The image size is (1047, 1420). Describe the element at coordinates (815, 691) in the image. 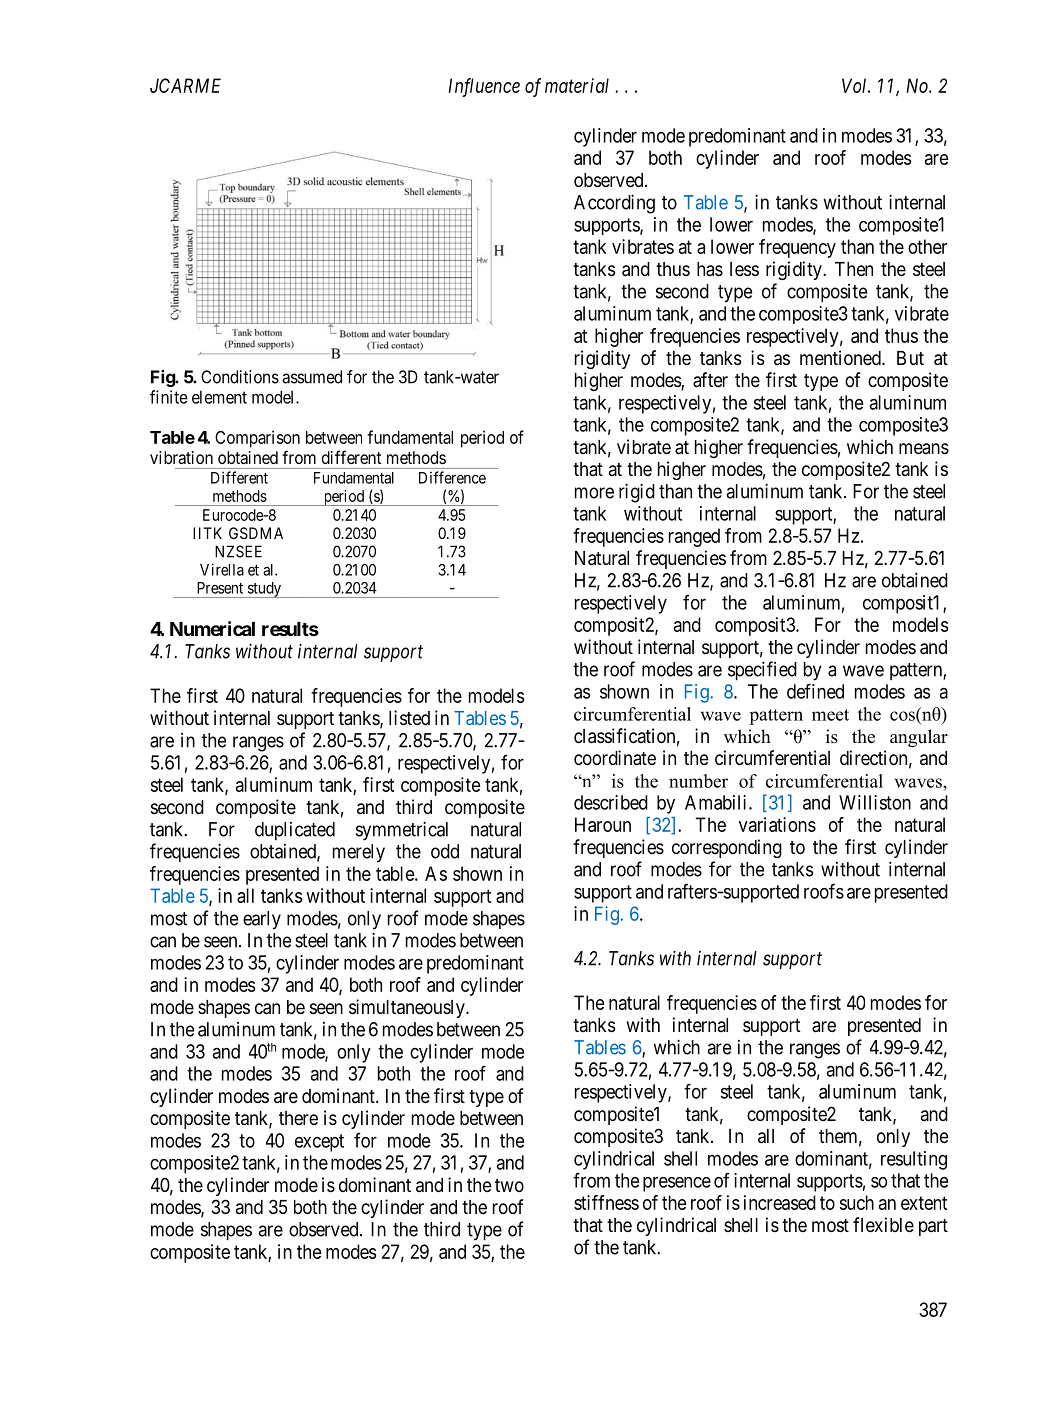

I see `defined` at that location.
